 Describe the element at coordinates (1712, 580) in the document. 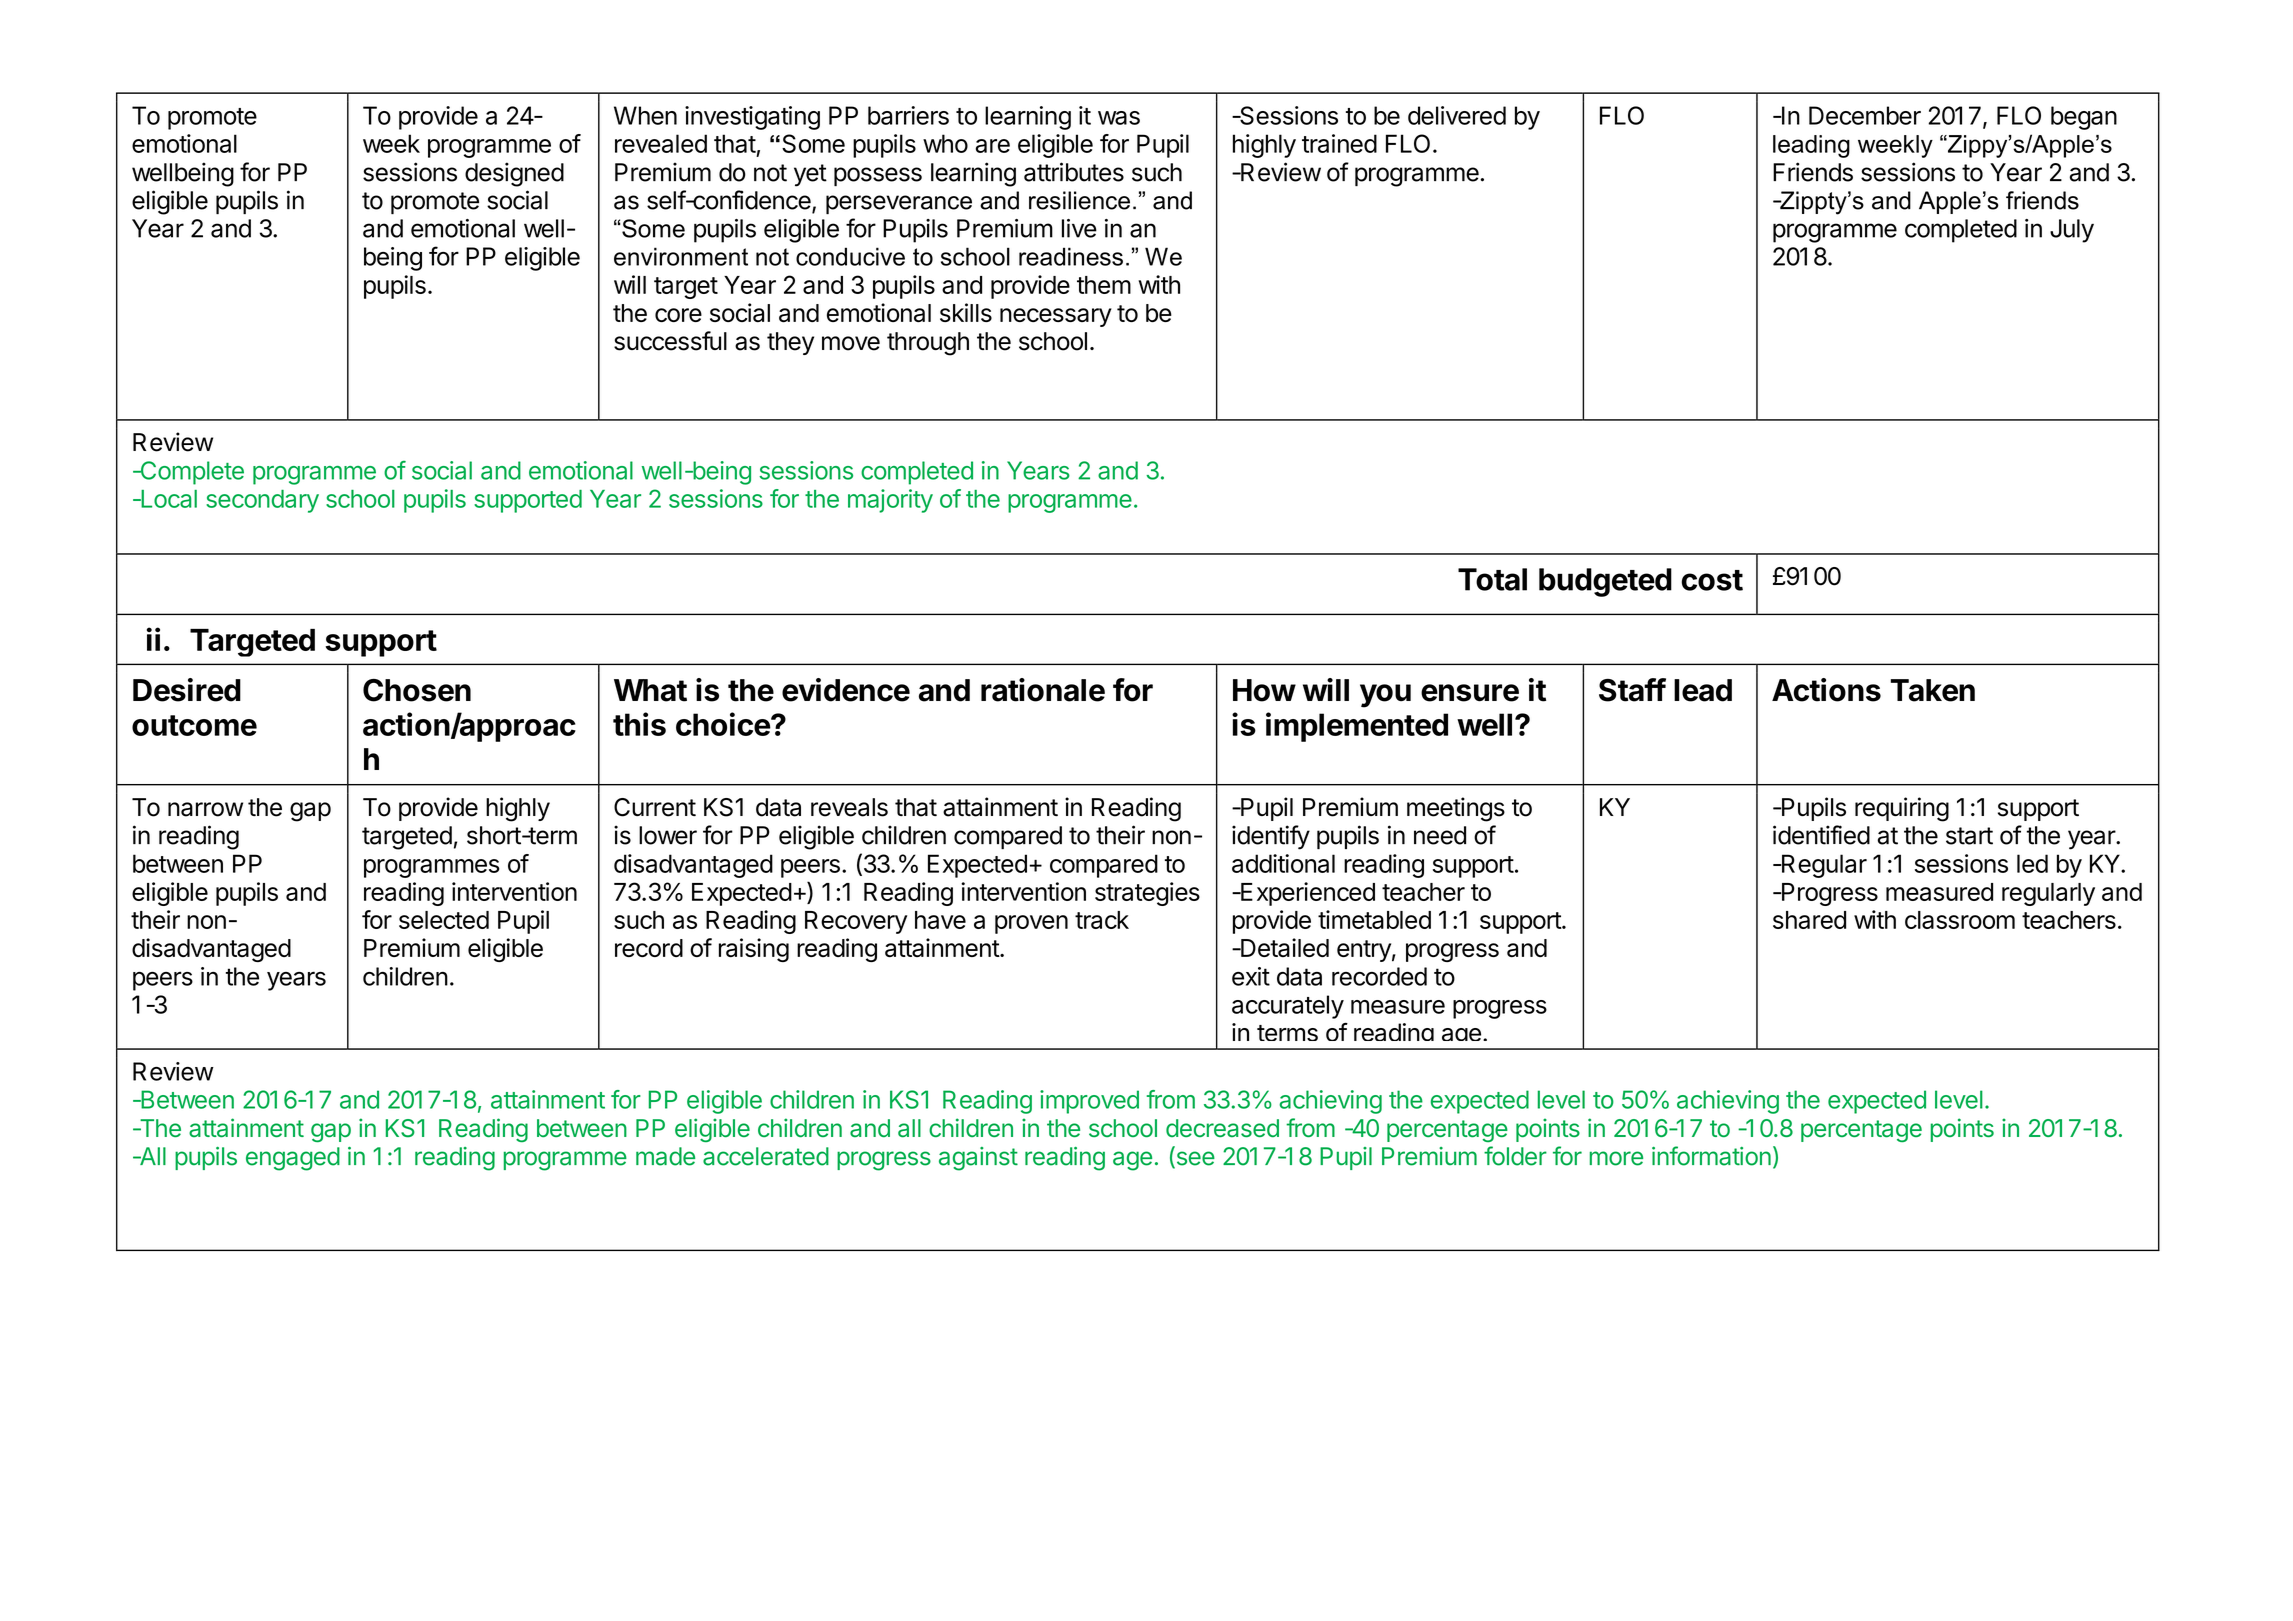

I see `cost` at that location.
